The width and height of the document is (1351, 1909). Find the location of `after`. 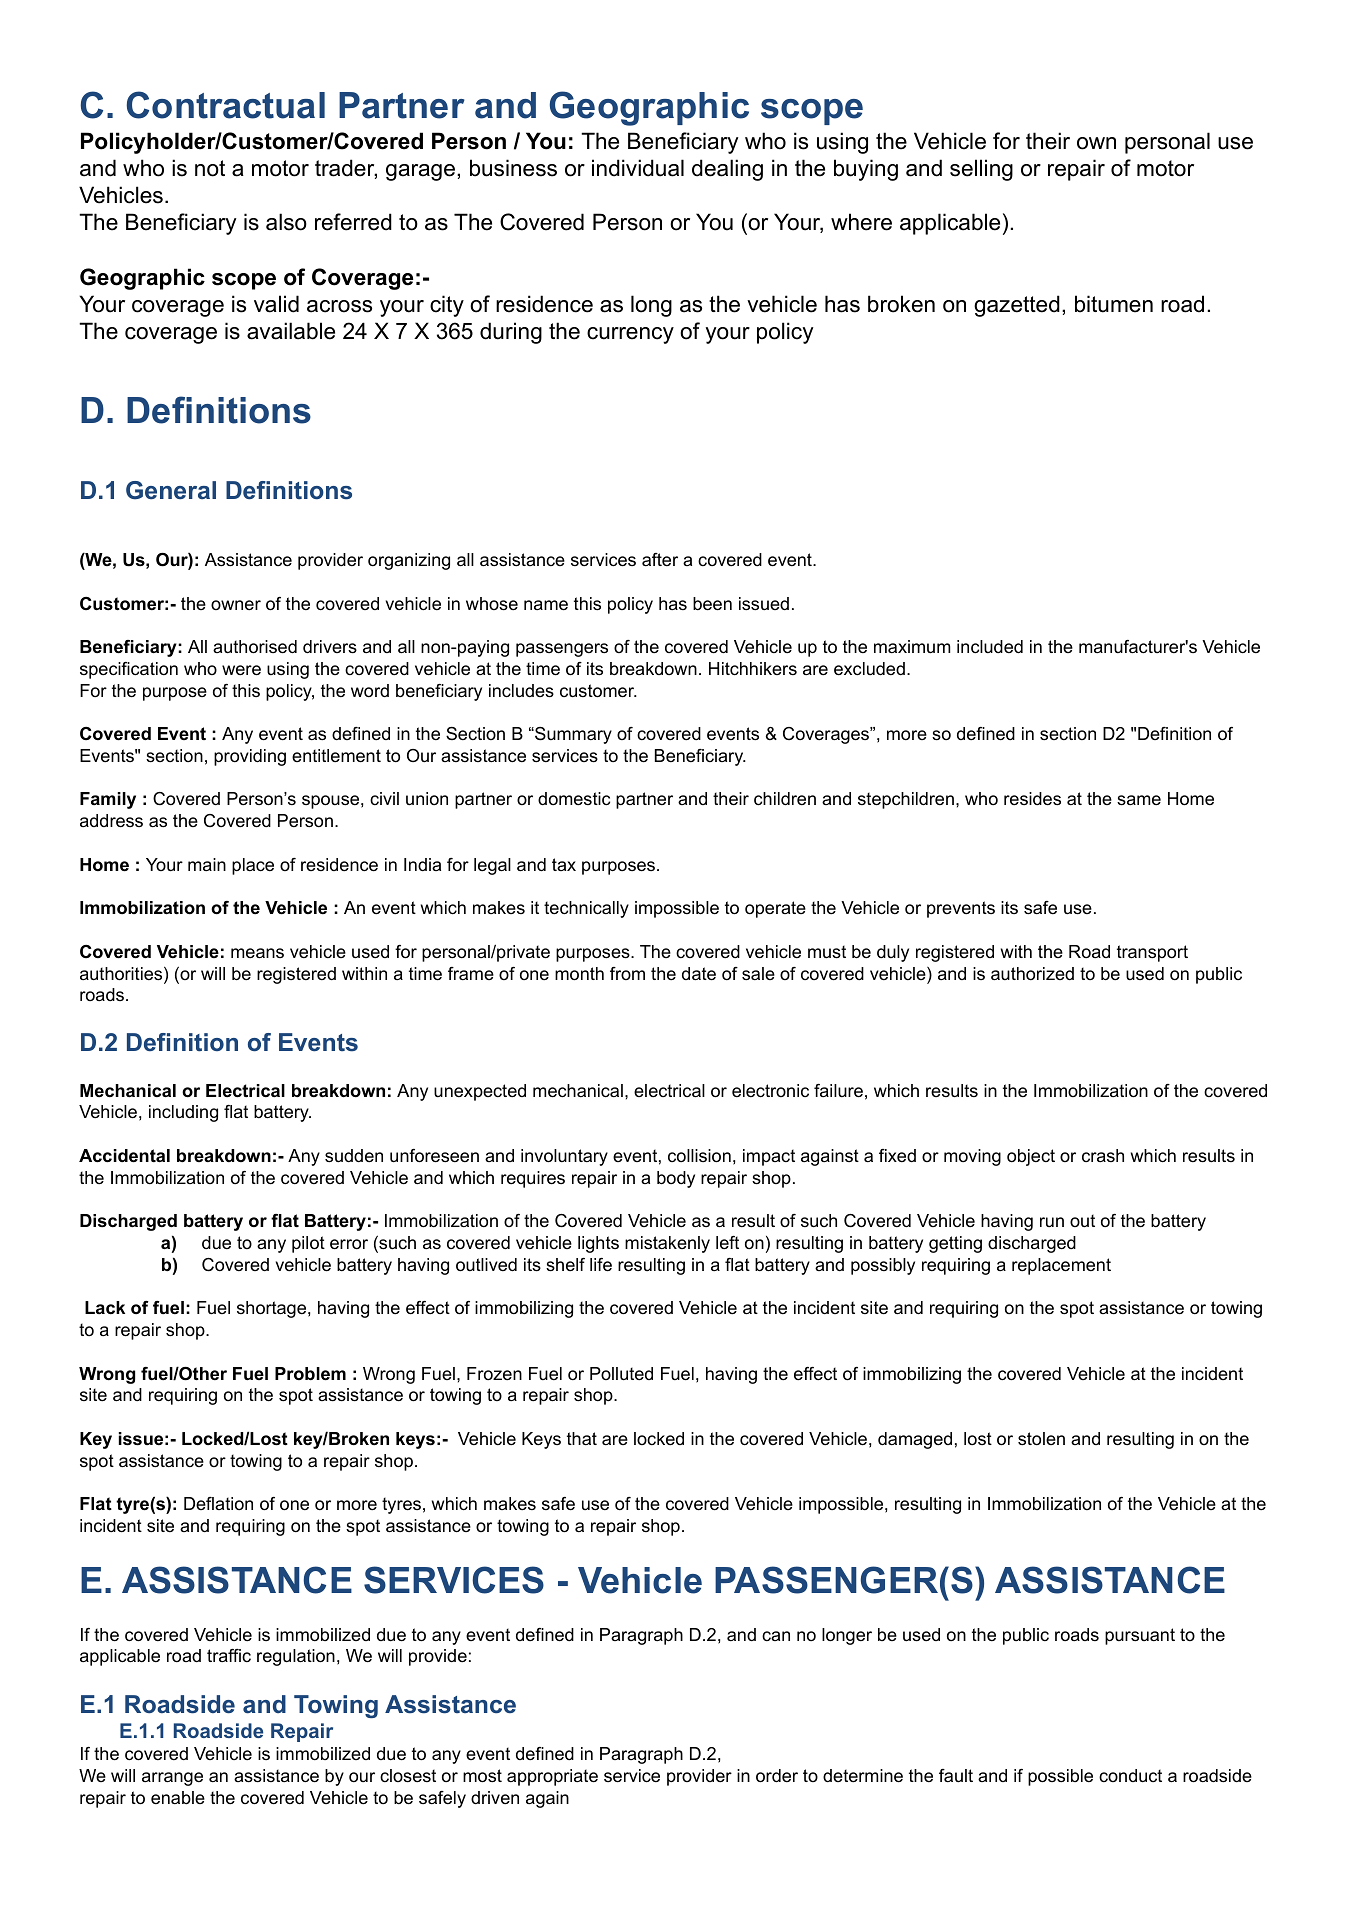

after is located at coordinates (660, 559).
